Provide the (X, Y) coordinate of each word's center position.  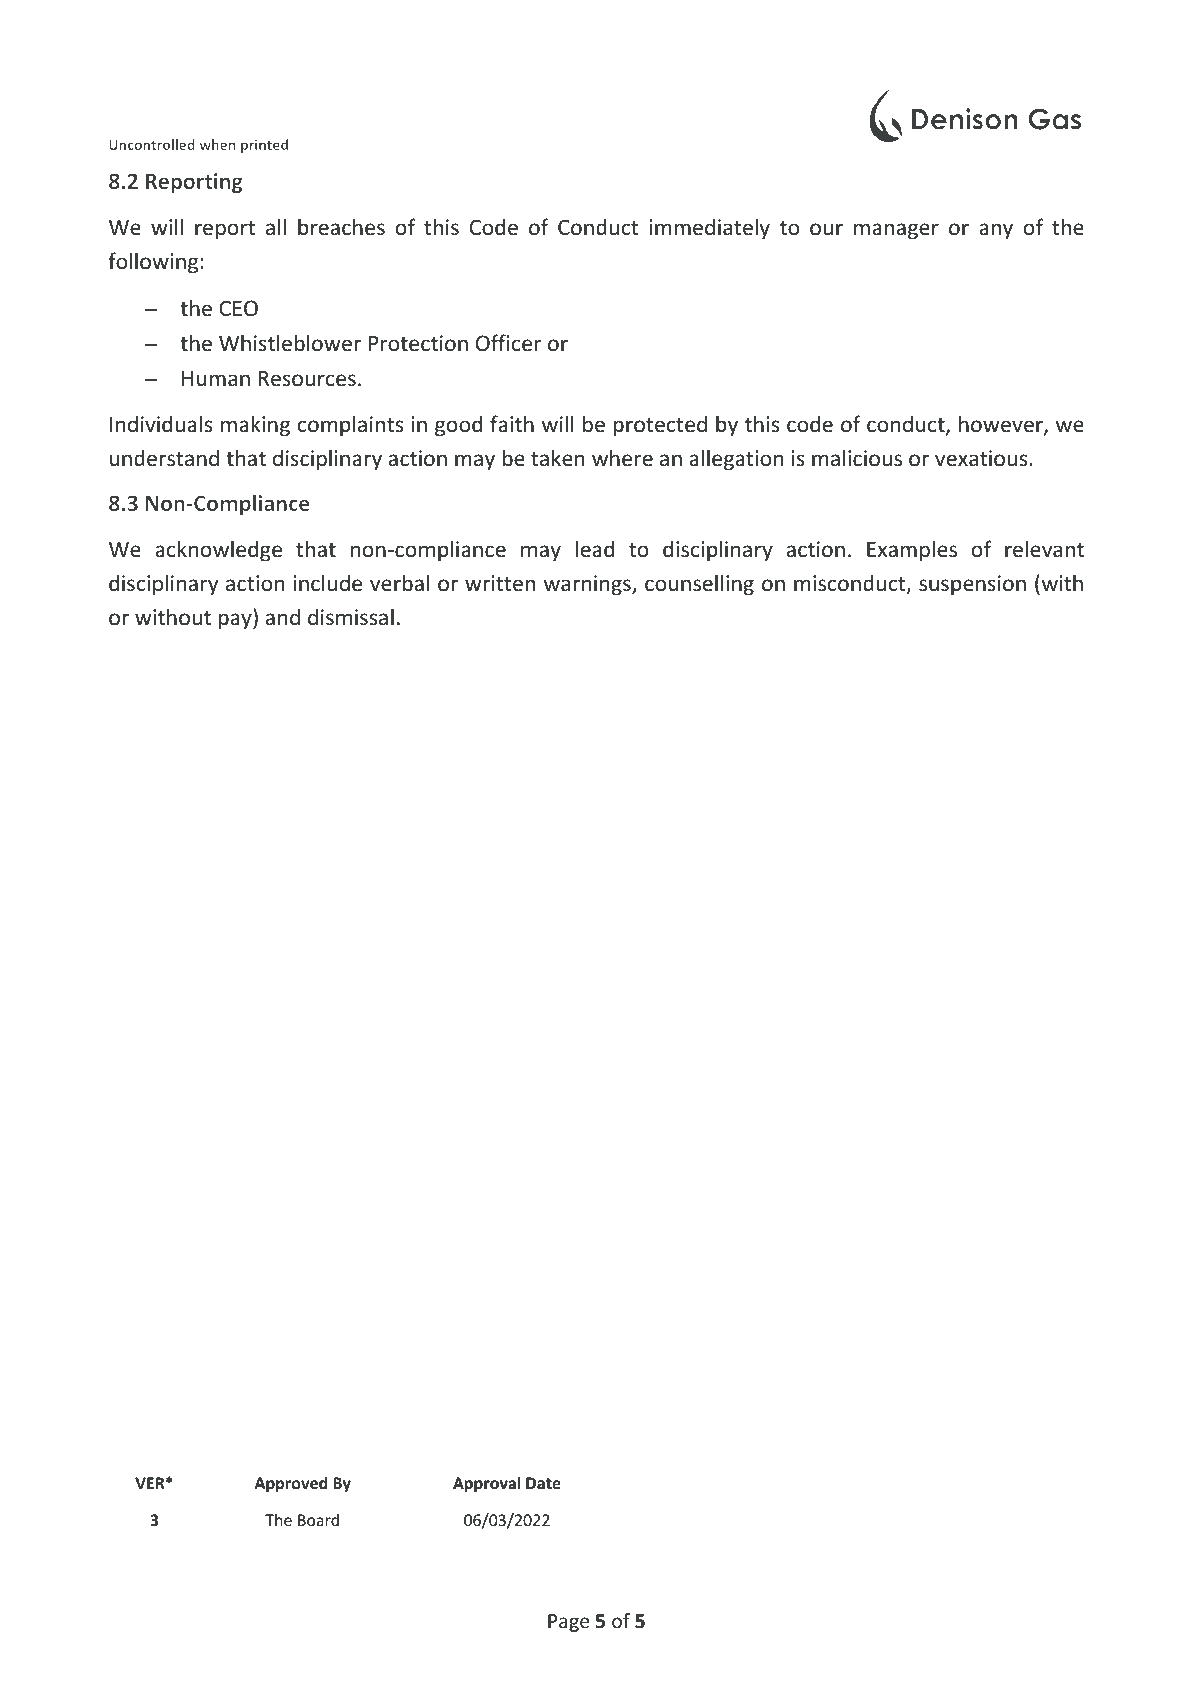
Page (568, 1623)
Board (318, 1520)
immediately (710, 229)
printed (264, 146)
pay (236, 621)
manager (896, 231)
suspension (972, 585)
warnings (588, 585)
